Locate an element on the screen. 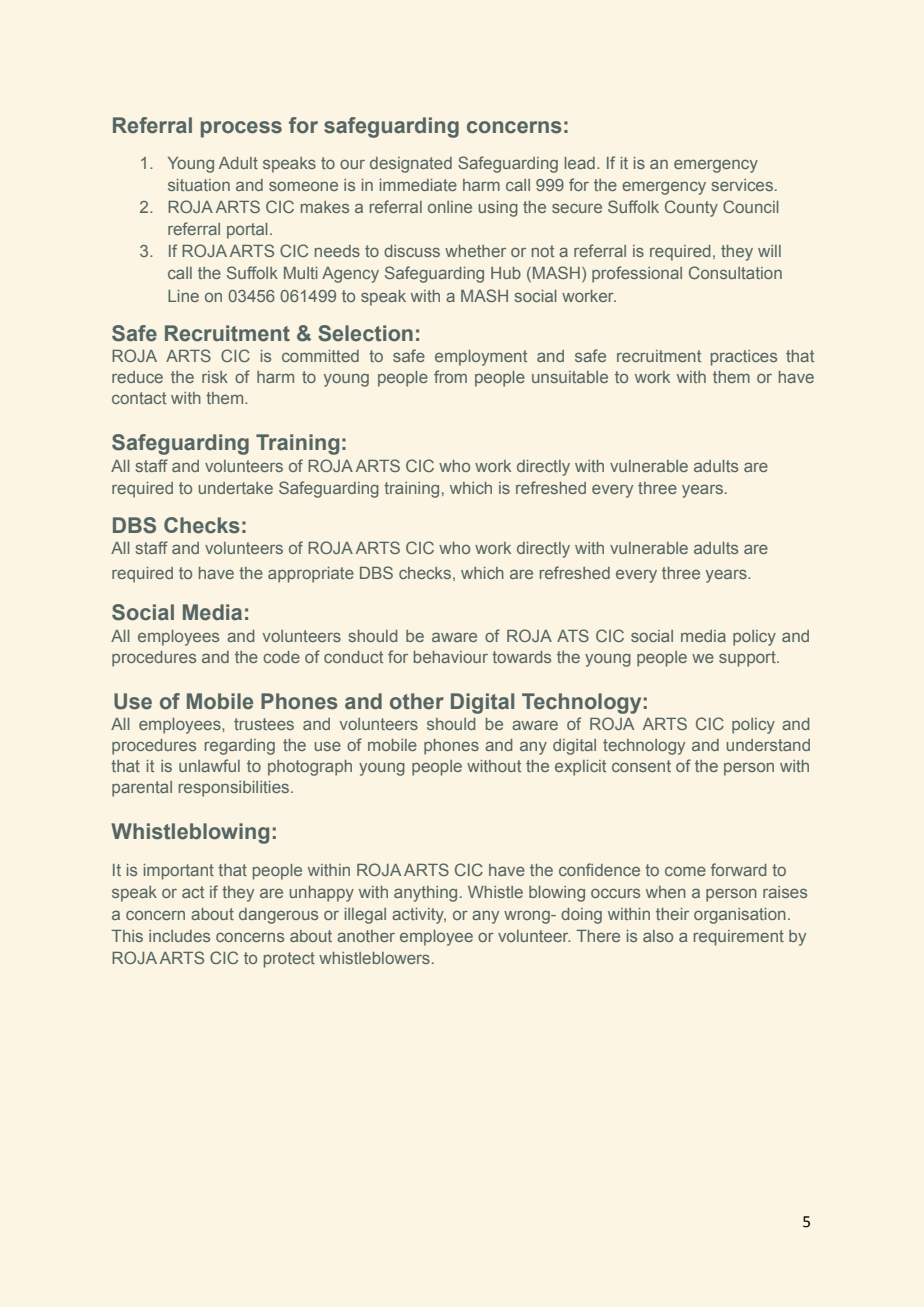  situation is located at coordinates (199, 185).
